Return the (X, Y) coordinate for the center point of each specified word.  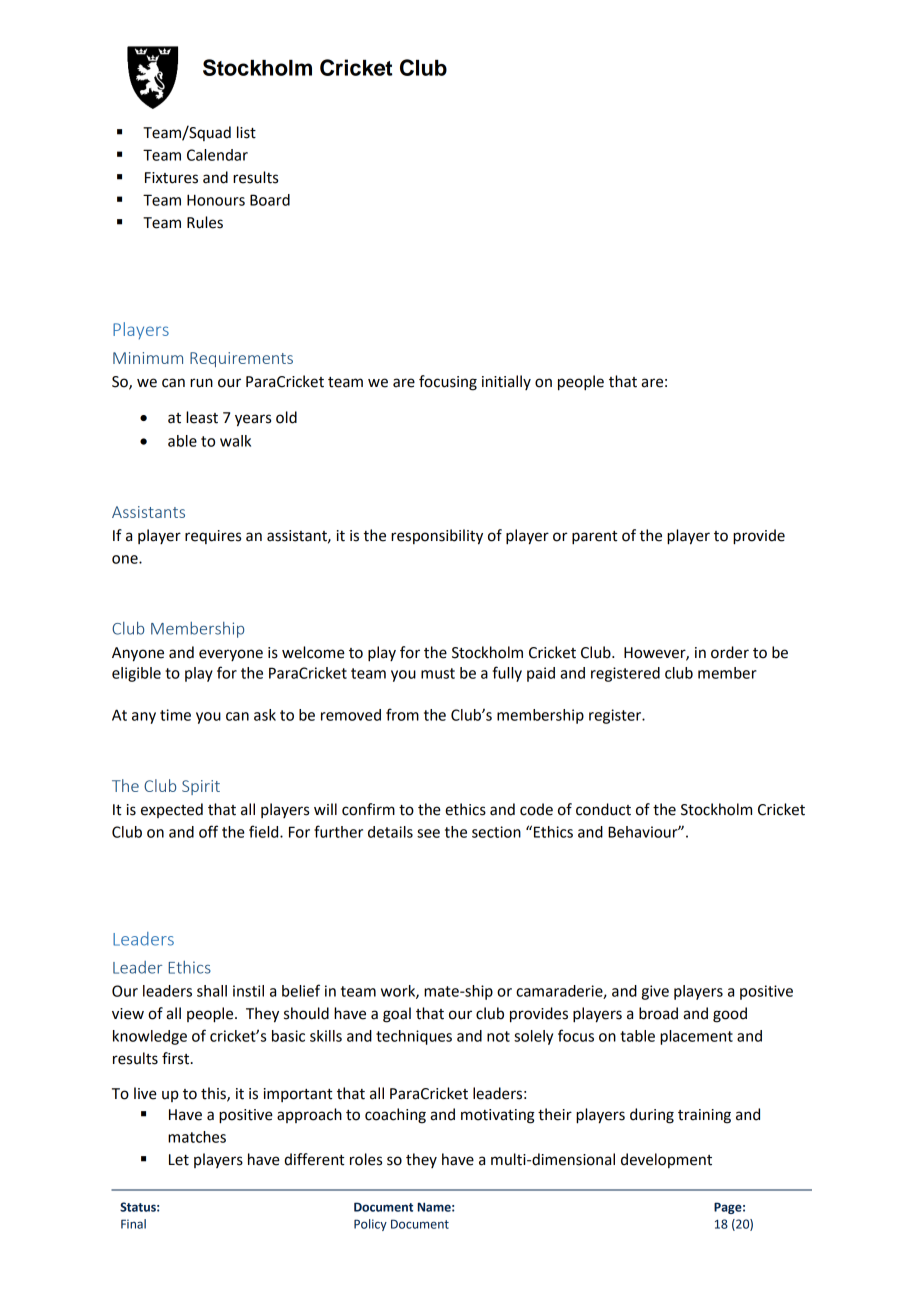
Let (179, 1160)
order (730, 652)
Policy (370, 1225)
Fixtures (171, 178)
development (666, 1160)
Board (270, 200)
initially (506, 382)
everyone (231, 655)
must (438, 673)
